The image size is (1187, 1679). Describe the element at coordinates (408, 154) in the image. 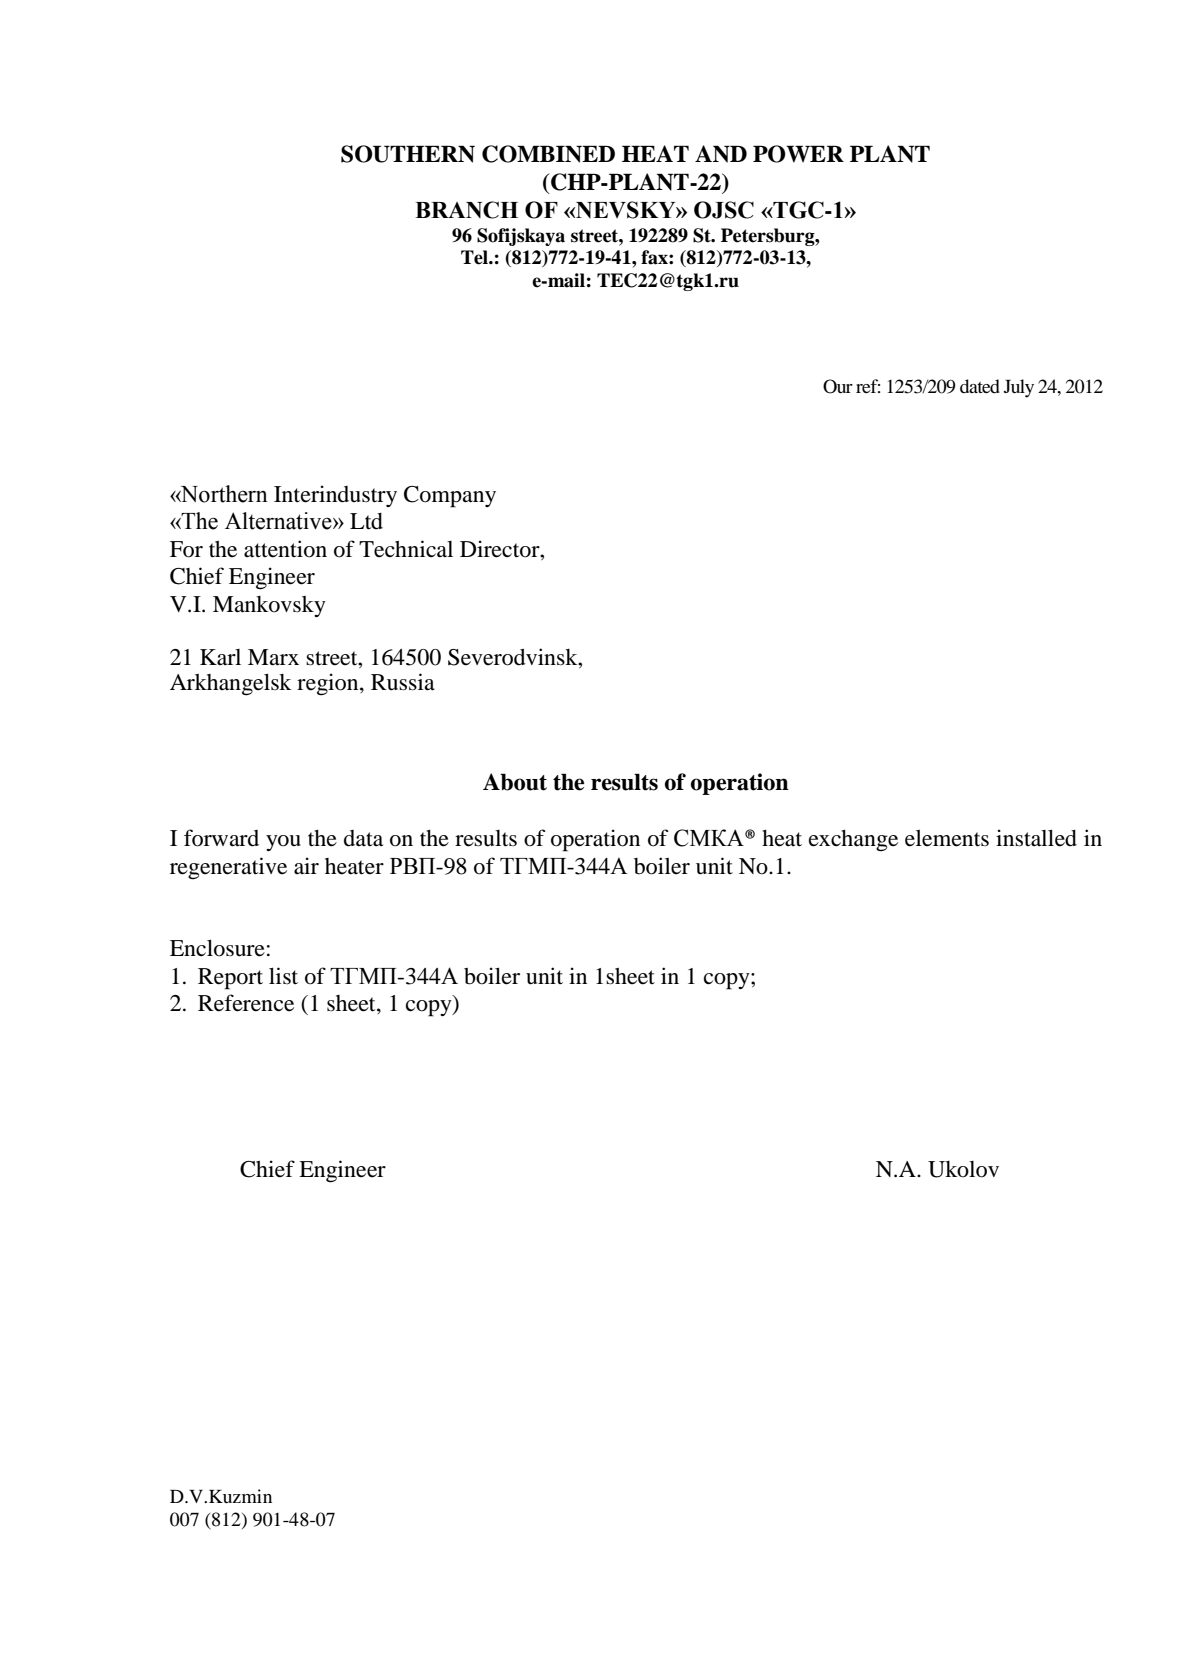

I see `SOUTHERN` at that location.
